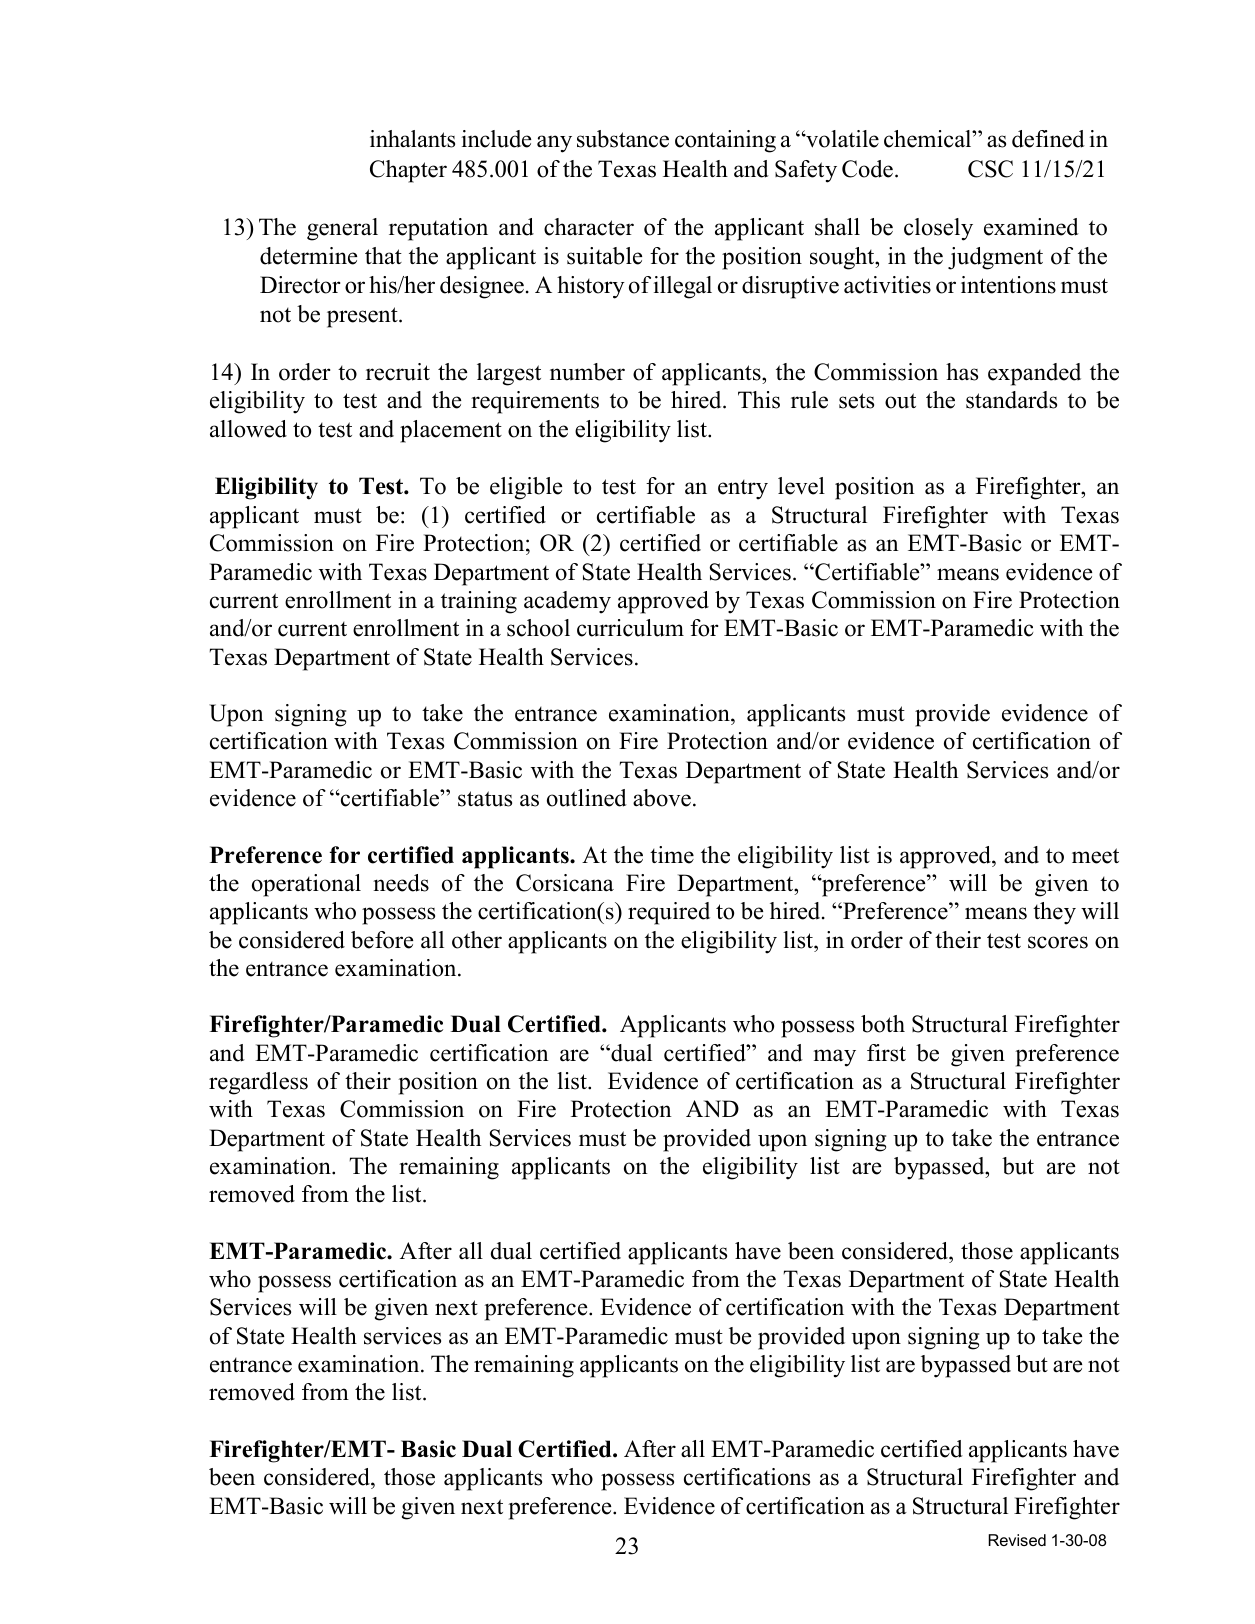  What do you see at coordinates (1095, 856) in the screenshot?
I see `meet` at bounding box center [1095, 856].
